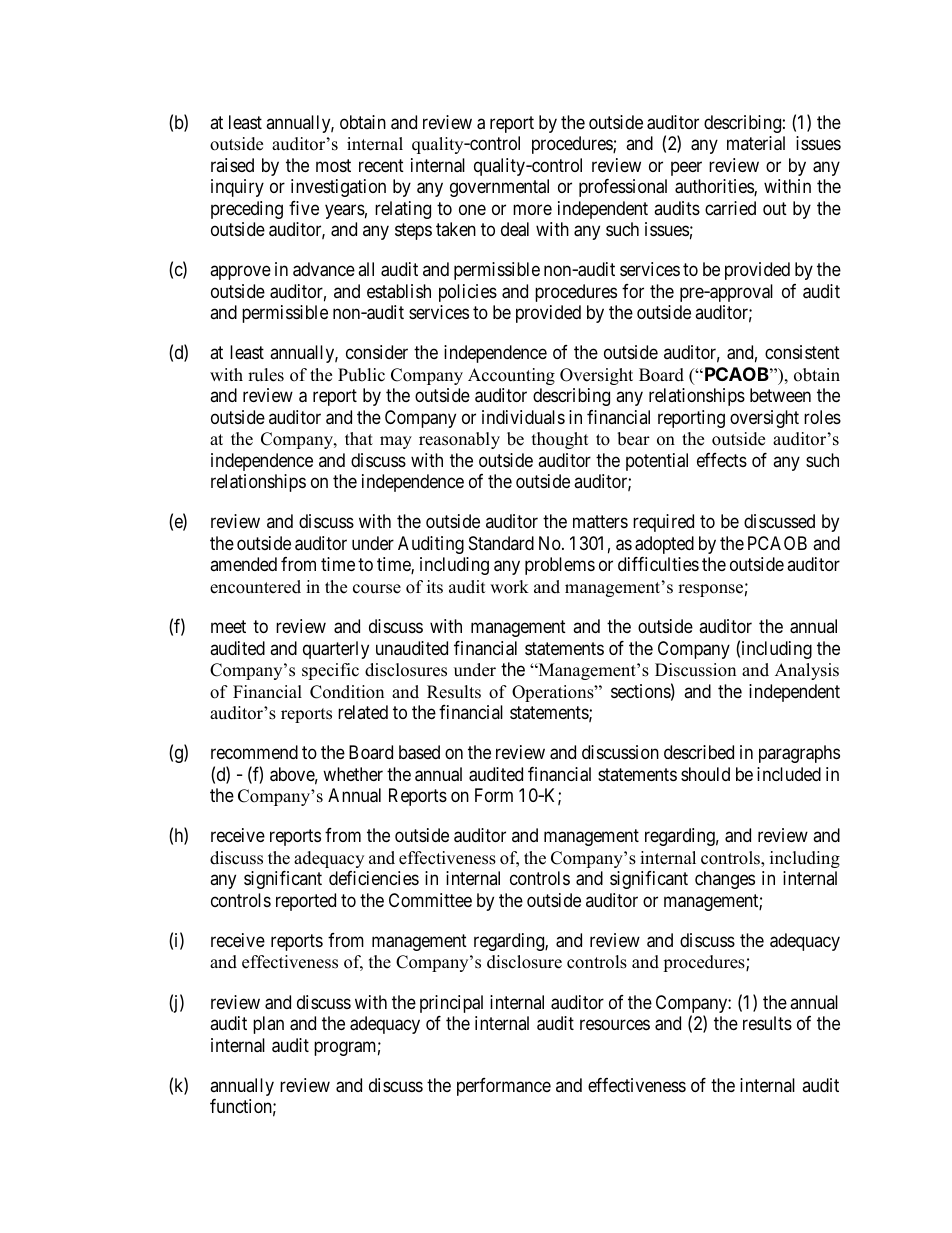  What do you see at coordinates (255, 587) in the document?
I see `encountered` at bounding box center [255, 587].
